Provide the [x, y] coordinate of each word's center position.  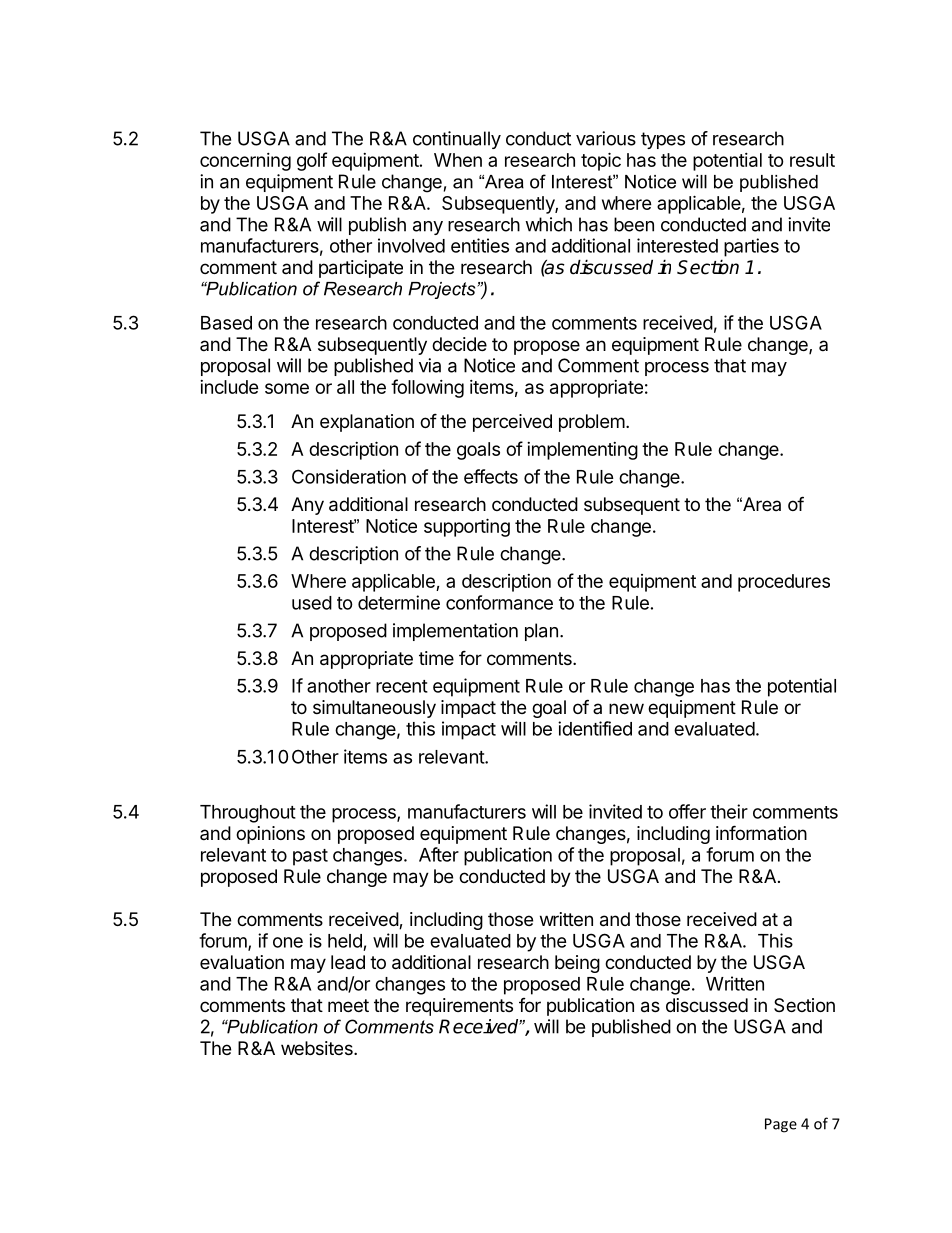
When [458, 160]
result [812, 160]
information [761, 832]
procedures [784, 583]
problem [592, 423]
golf [312, 161]
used [312, 603]
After [439, 854]
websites [318, 1048]
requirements [459, 1007]
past [310, 857]
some [287, 388]
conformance [499, 602]
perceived [512, 423]
